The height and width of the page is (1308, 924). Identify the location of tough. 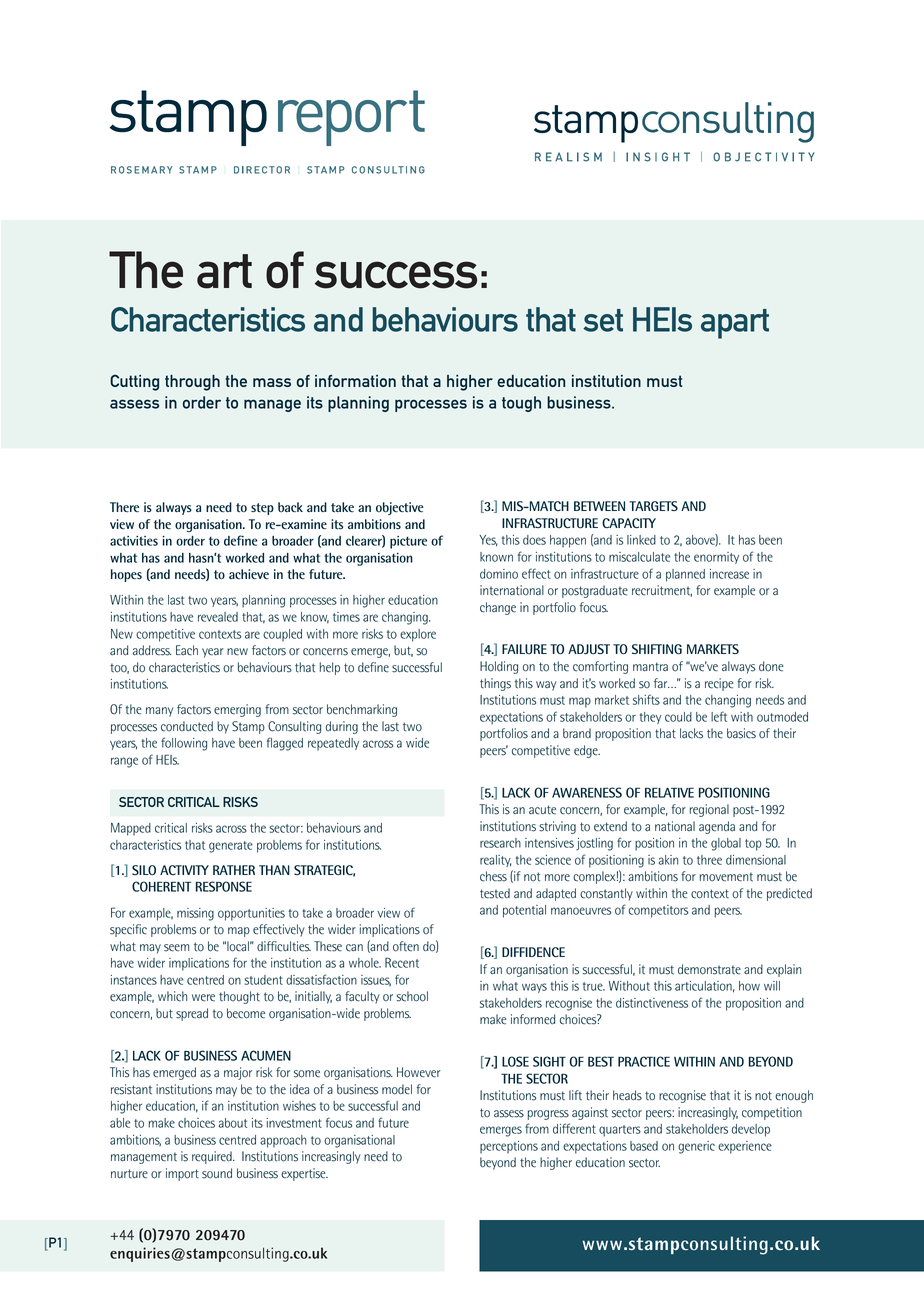
(521, 404).
